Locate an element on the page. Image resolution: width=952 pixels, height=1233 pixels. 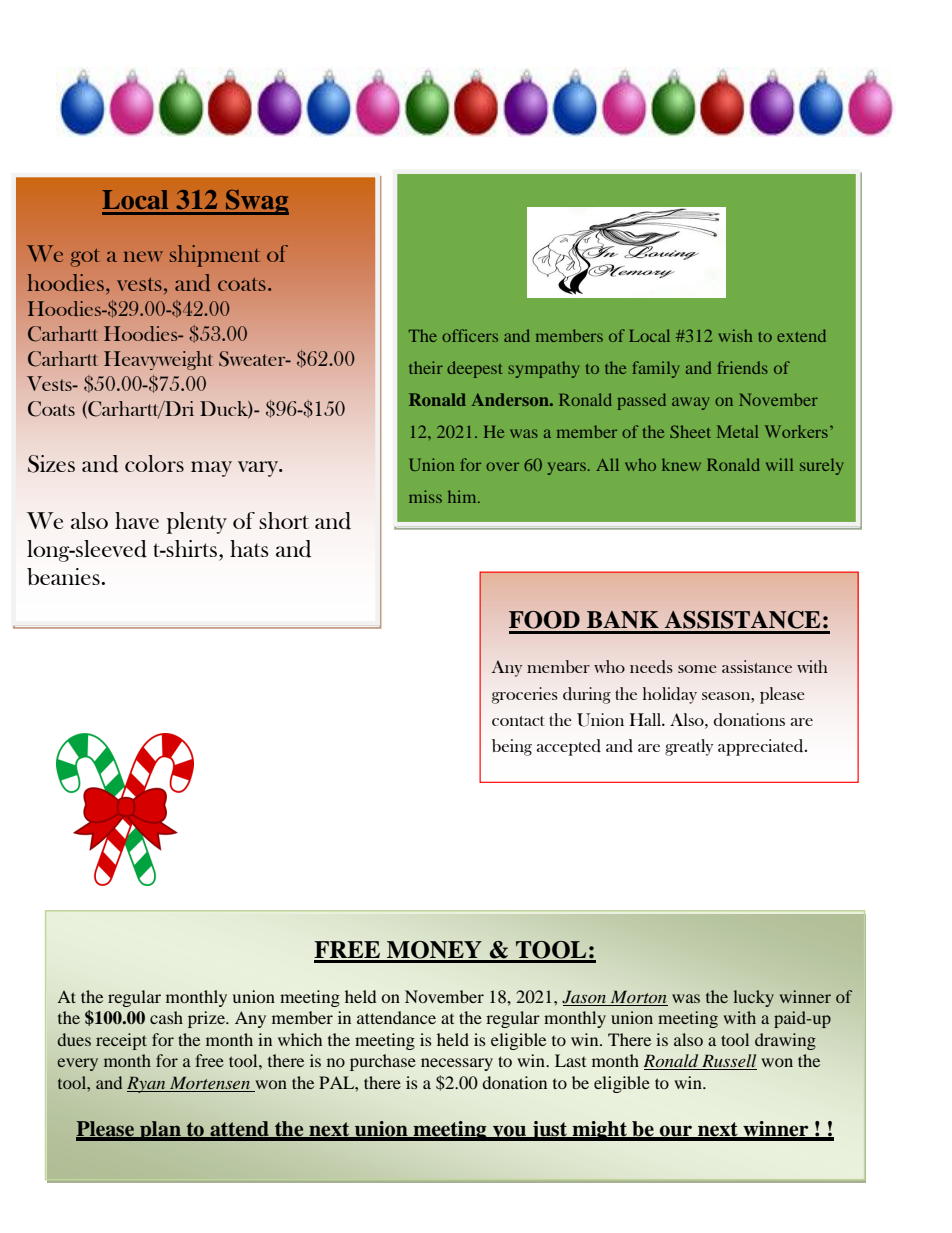
being is located at coordinates (512, 747).
